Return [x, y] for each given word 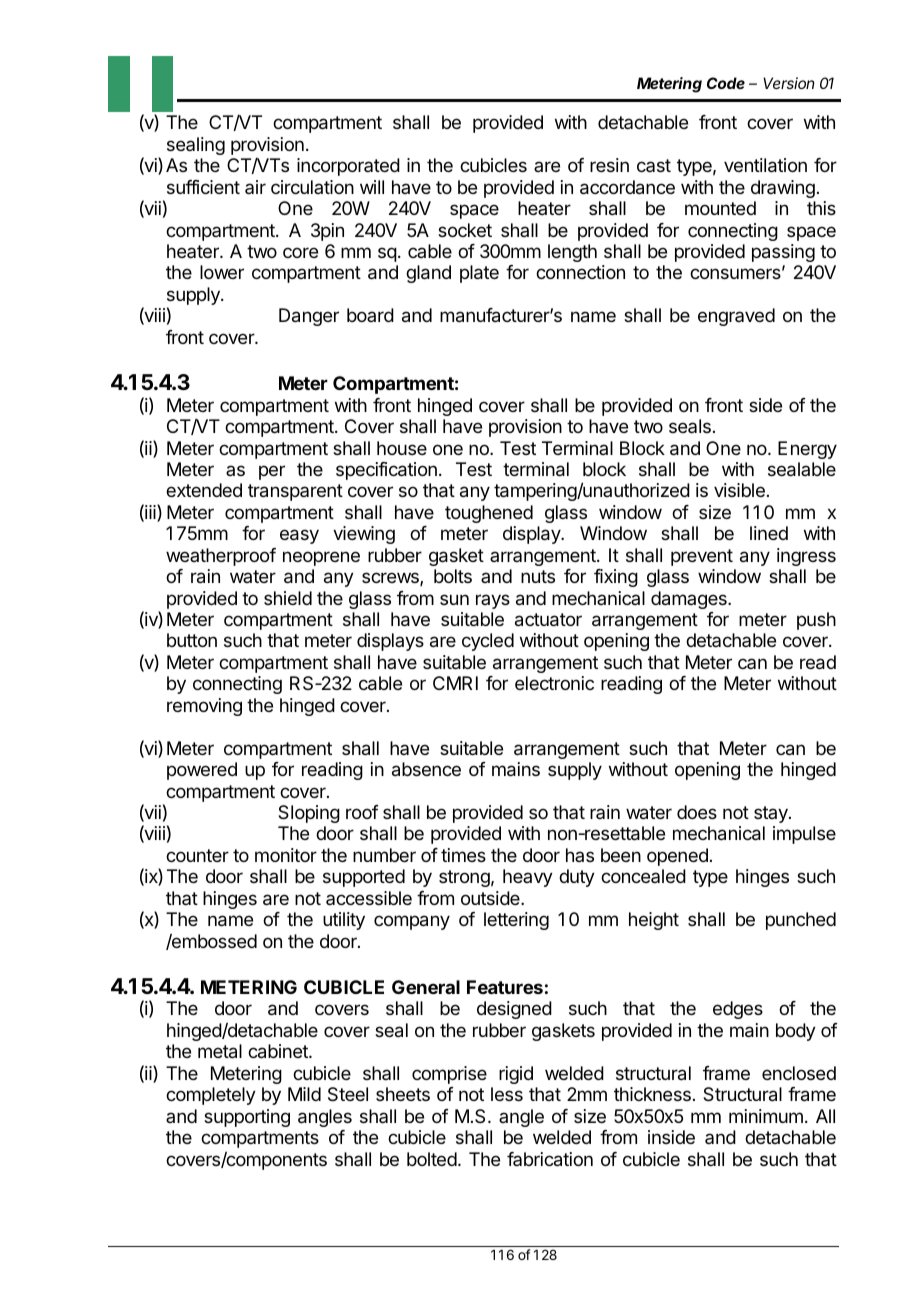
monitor [286, 855]
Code [726, 83]
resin [609, 165]
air [255, 187]
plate [479, 274]
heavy [528, 878]
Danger [309, 317]
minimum [766, 1116]
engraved [736, 317]
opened [677, 857]
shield [288, 598]
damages [690, 600]
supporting [247, 1118]
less [507, 1094]
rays [493, 601]
